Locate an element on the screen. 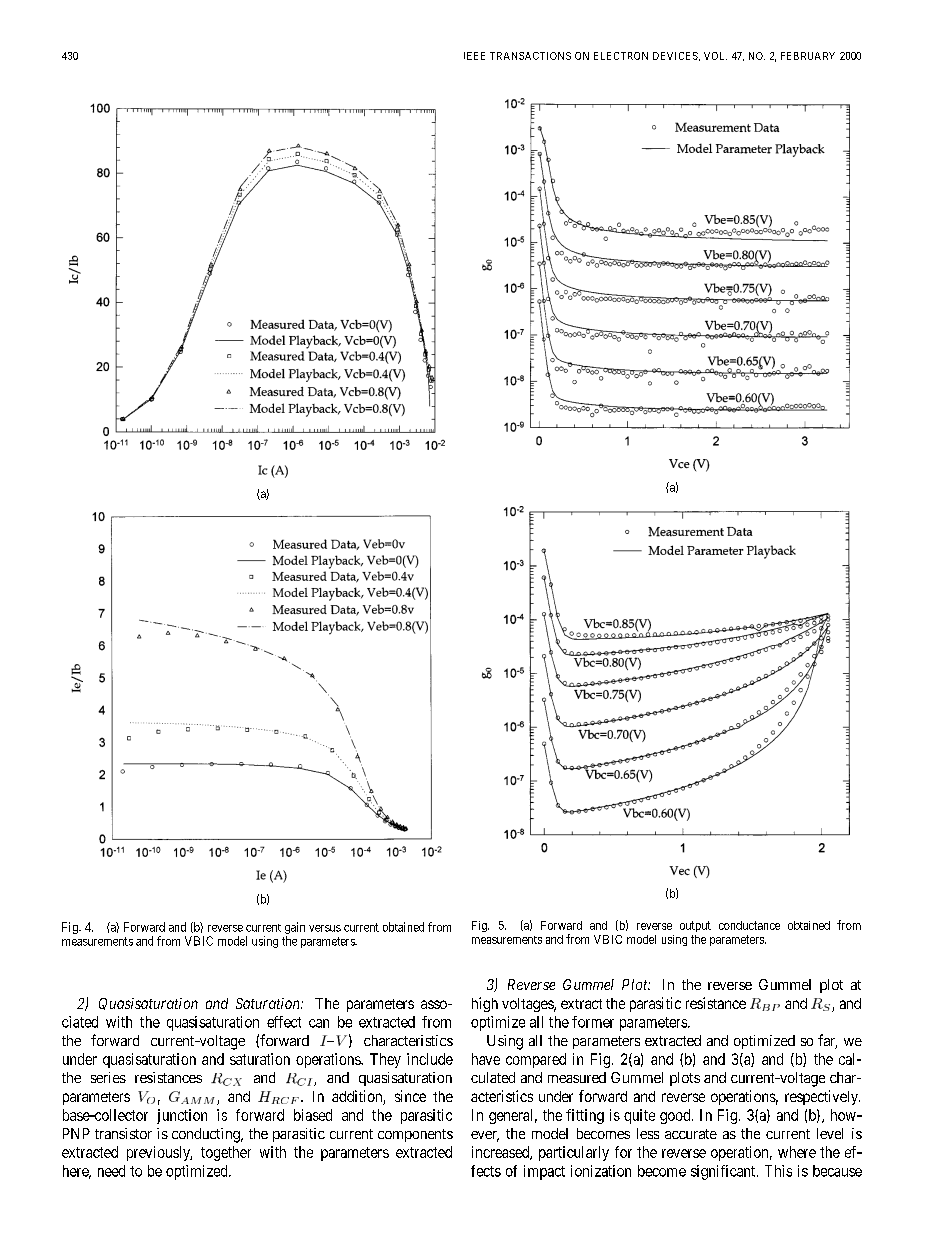  gain is located at coordinates (295, 929).
